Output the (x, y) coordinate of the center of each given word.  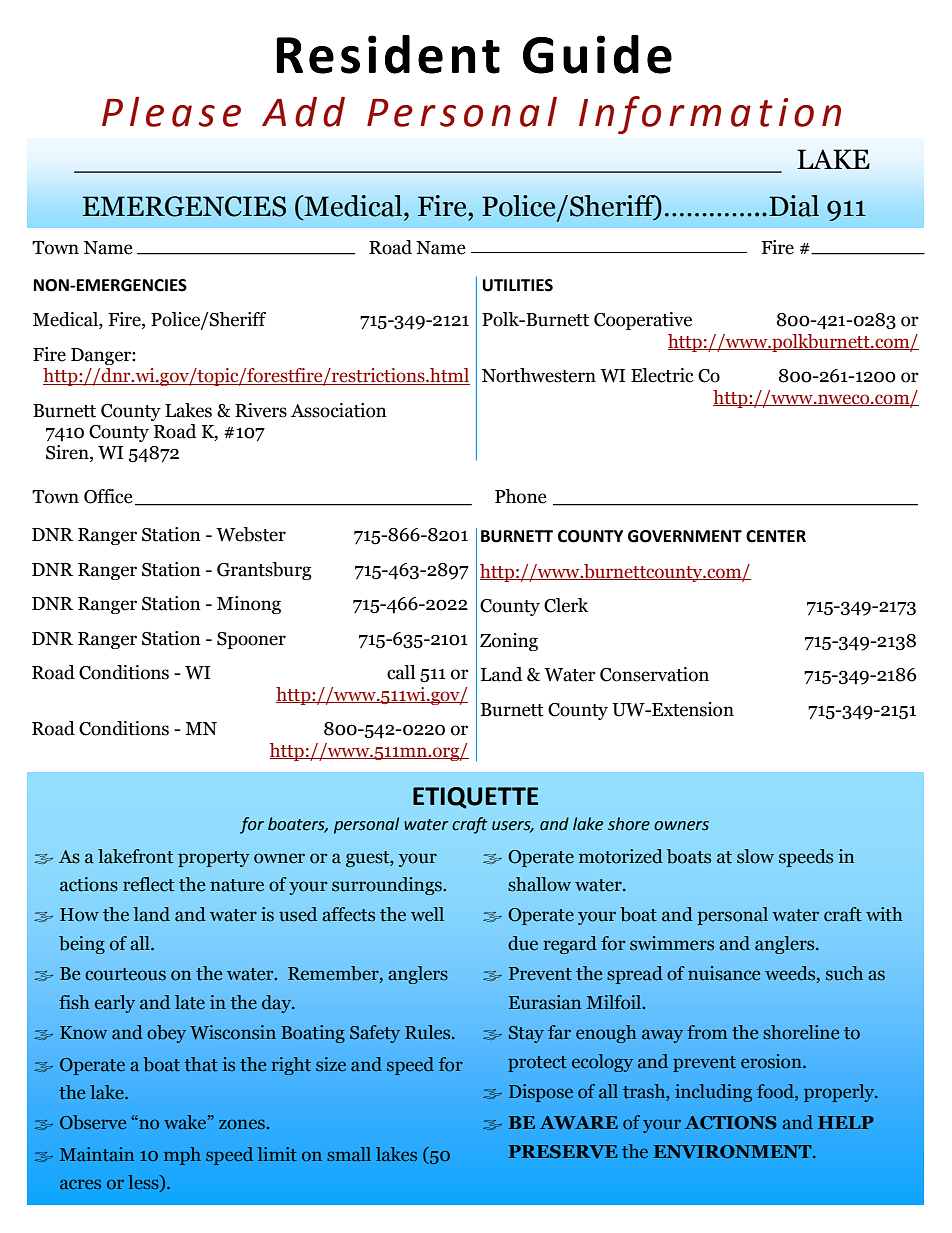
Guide (597, 54)
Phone (521, 496)
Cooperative (643, 321)
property (214, 859)
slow (755, 856)
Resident (388, 54)
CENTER (776, 536)
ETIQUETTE (475, 798)
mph (182, 1156)
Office (108, 496)
